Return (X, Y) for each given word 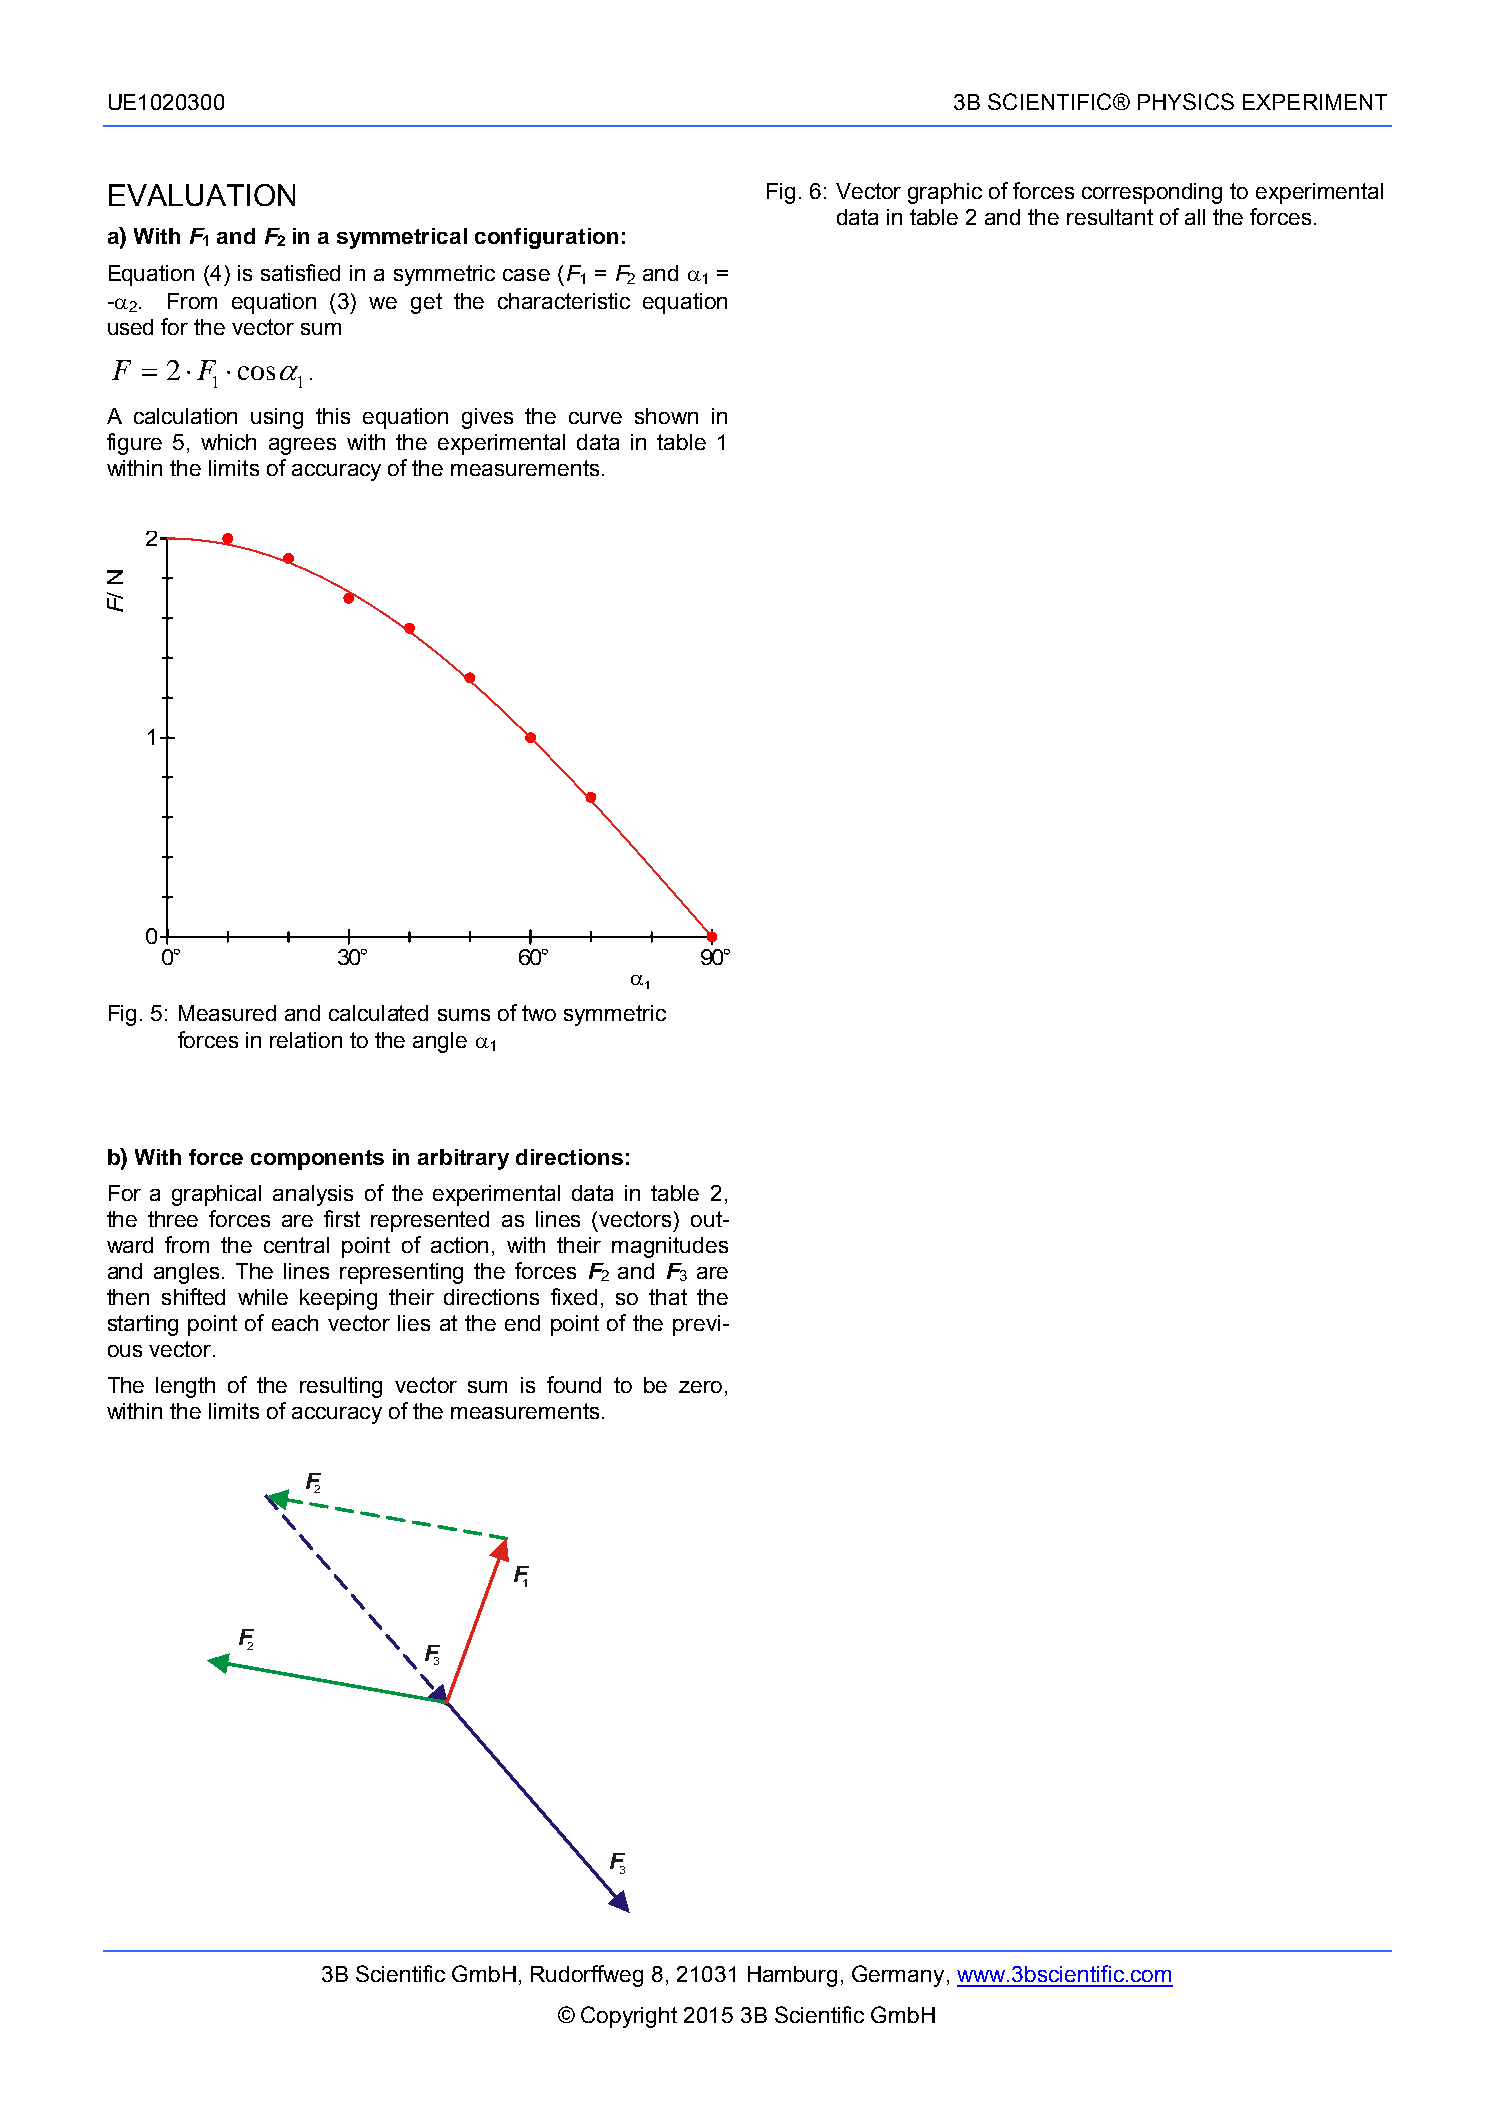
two (539, 1013)
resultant (1110, 217)
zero (700, 1387)
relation (306, 1040)
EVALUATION (202, 195)
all (1195, 217)
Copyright (629, 2017)
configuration (546, 238)
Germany (898, 1976)
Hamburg (792, 1976)
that (668, 1297)
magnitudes (670, 1247)
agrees (302, 446)
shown (666, 416)
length (185, 1387)
